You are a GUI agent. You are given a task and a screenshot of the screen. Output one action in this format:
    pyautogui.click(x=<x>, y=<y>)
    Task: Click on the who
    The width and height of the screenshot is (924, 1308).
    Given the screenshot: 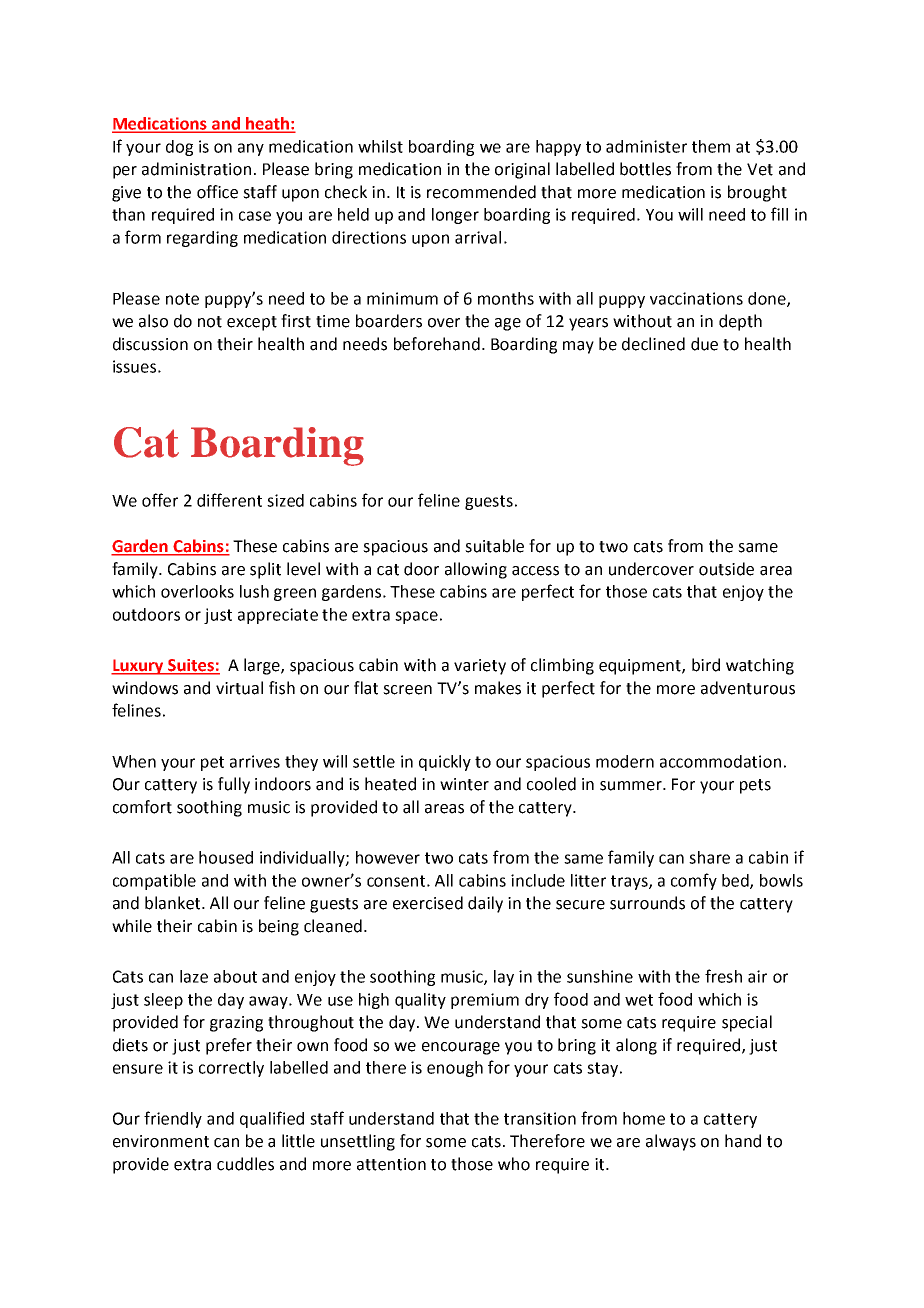 What is the action you would take?
    pyautogui.click(x=514, y=1164)
